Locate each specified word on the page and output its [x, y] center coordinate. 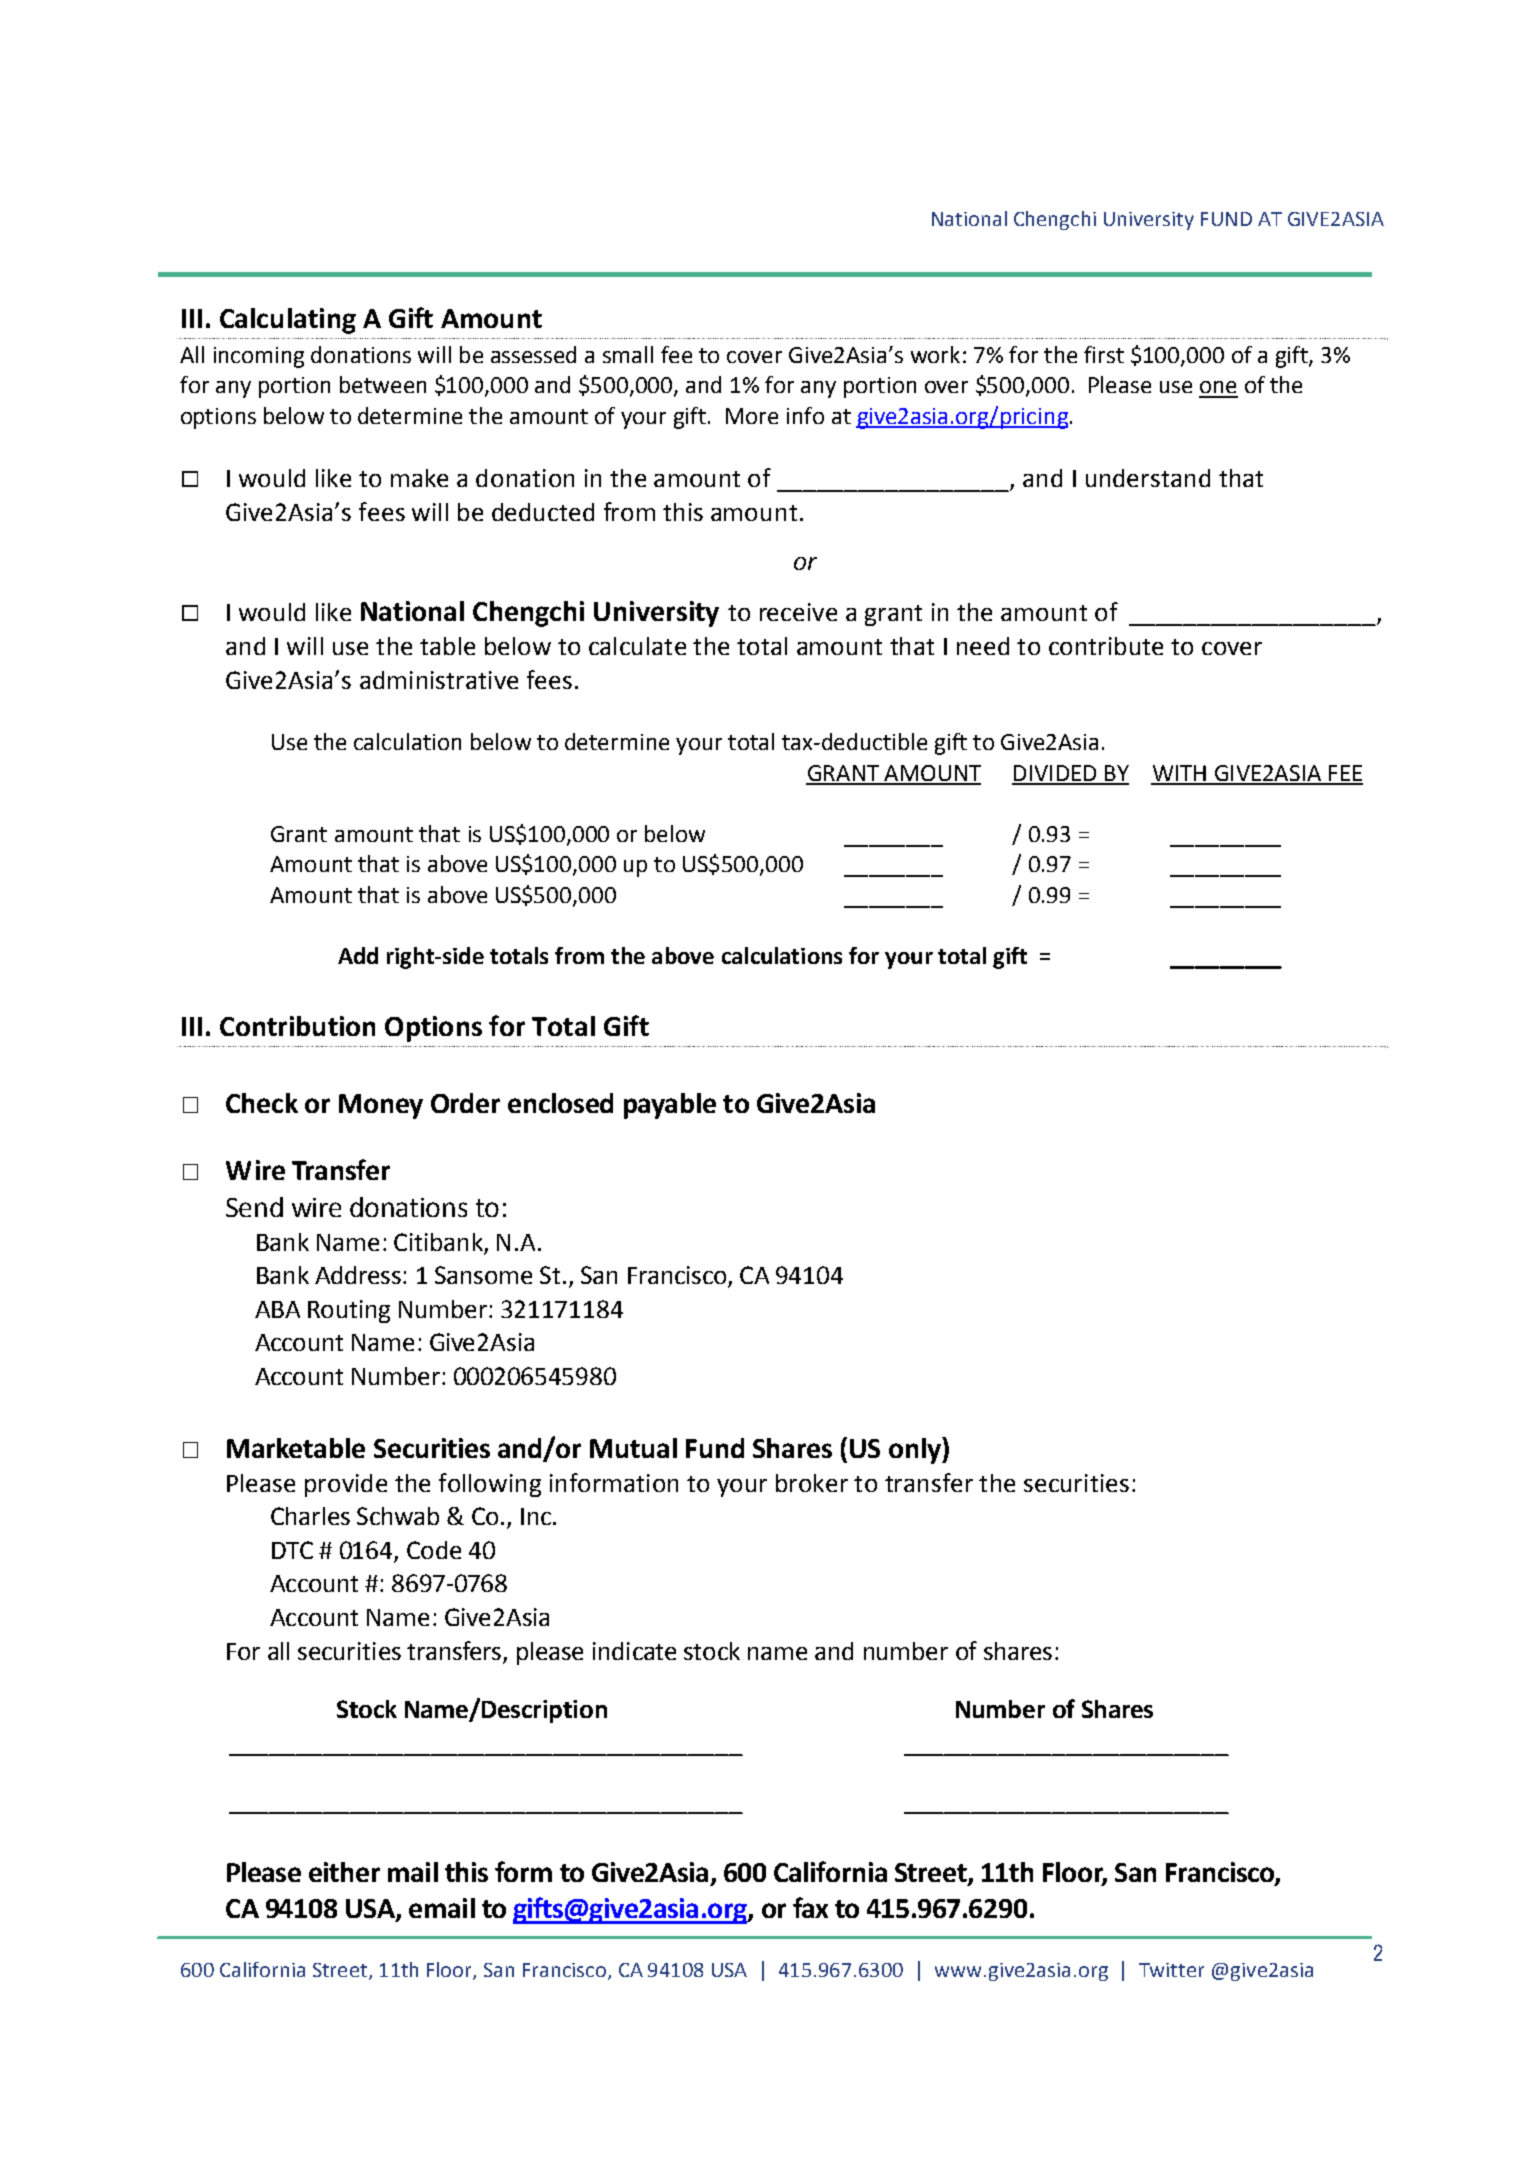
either [344, 1872]
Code [434, 1550]
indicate [634, 1651]
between [383, 384]
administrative [439, 680]
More [752, 416]
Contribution [297, 1026]
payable [670, 1106]
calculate [637, 646]
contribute [1106, 646]
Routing [349, 1311]
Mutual [633, 1448]
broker [812, 1483]
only [916, 1450]
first [1104, 354]
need [983, 646]
